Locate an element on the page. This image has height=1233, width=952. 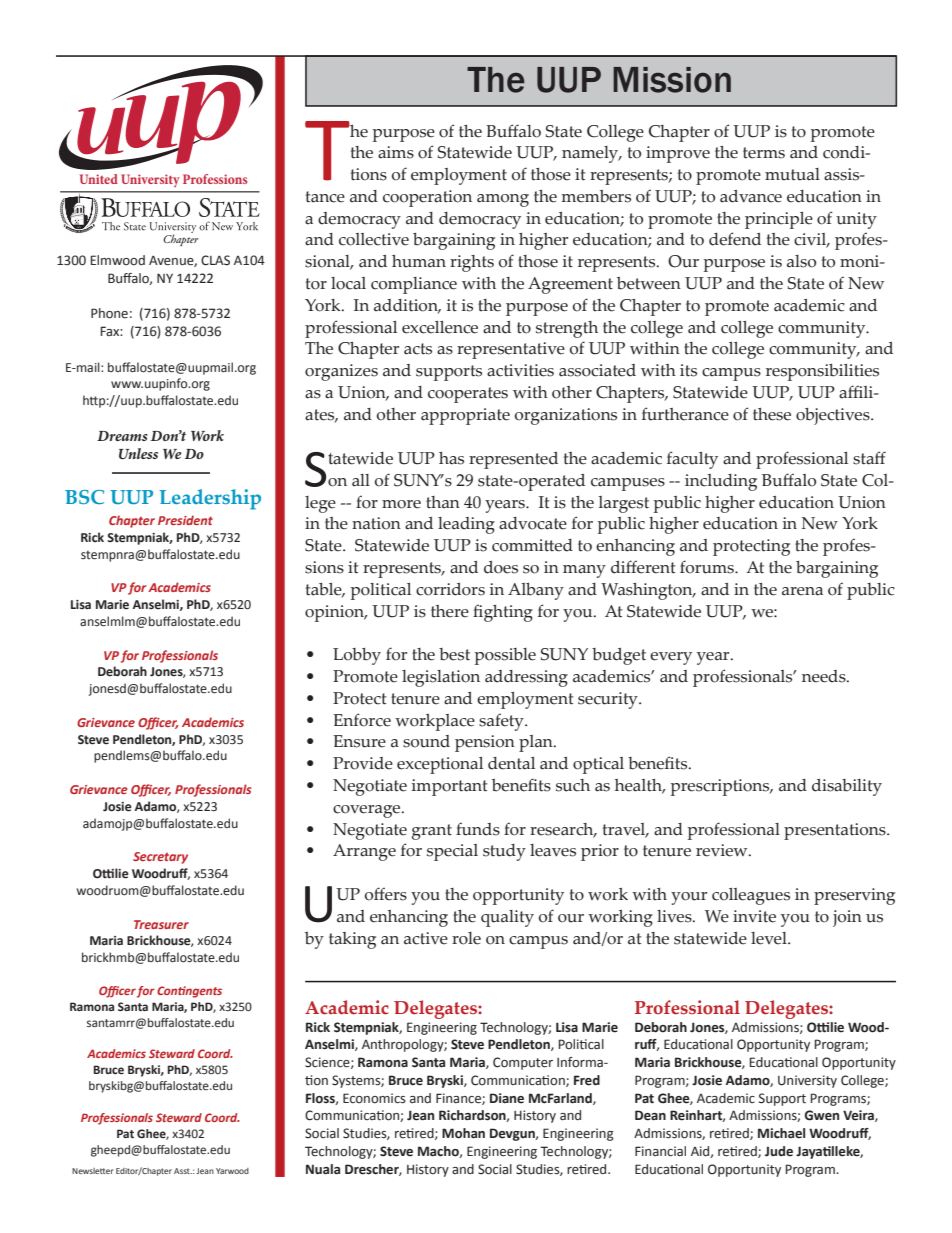
United is located at coordinates (99, 179).
